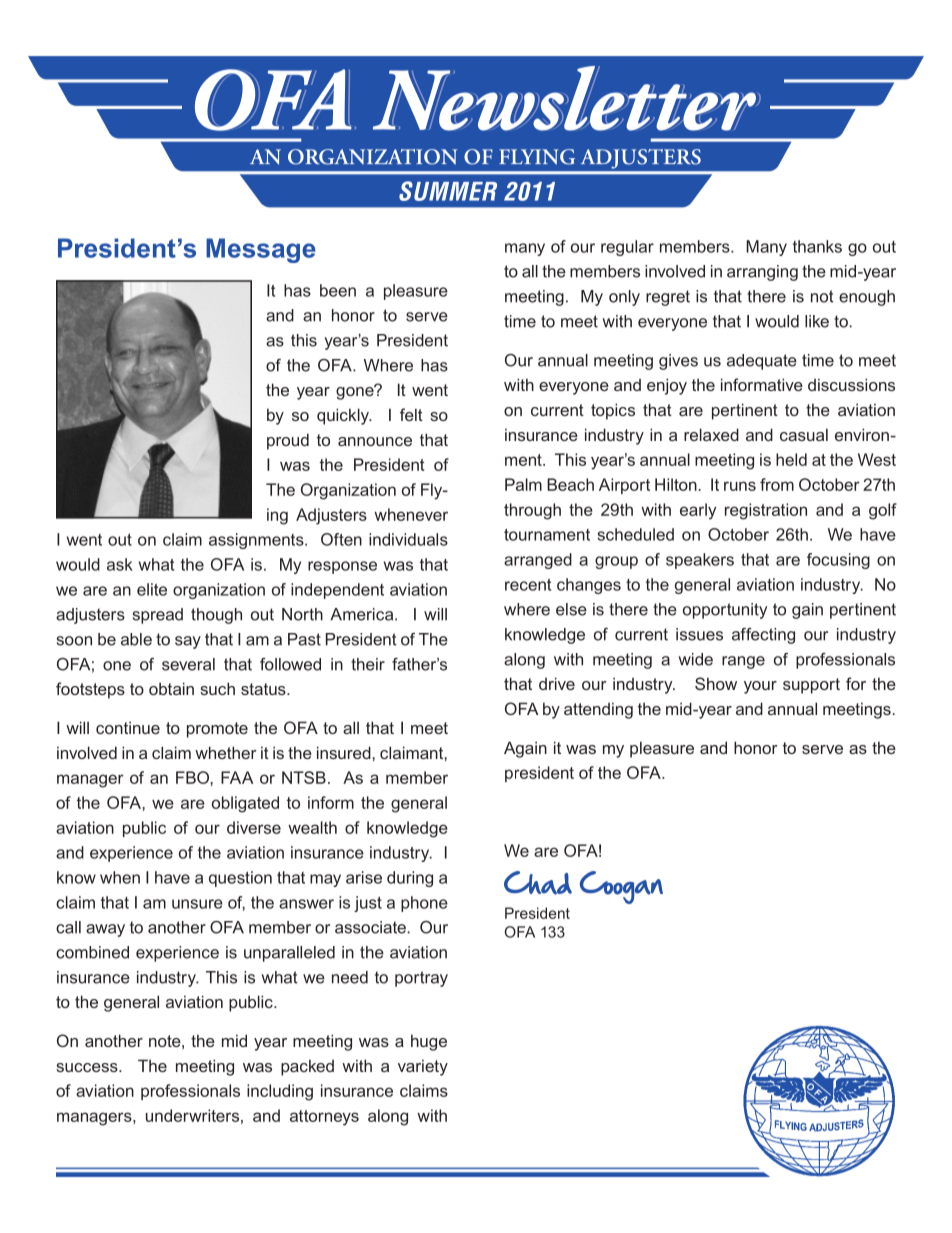 This page has height=1233, width=952. I want to click on success, so click(88, 1067).
